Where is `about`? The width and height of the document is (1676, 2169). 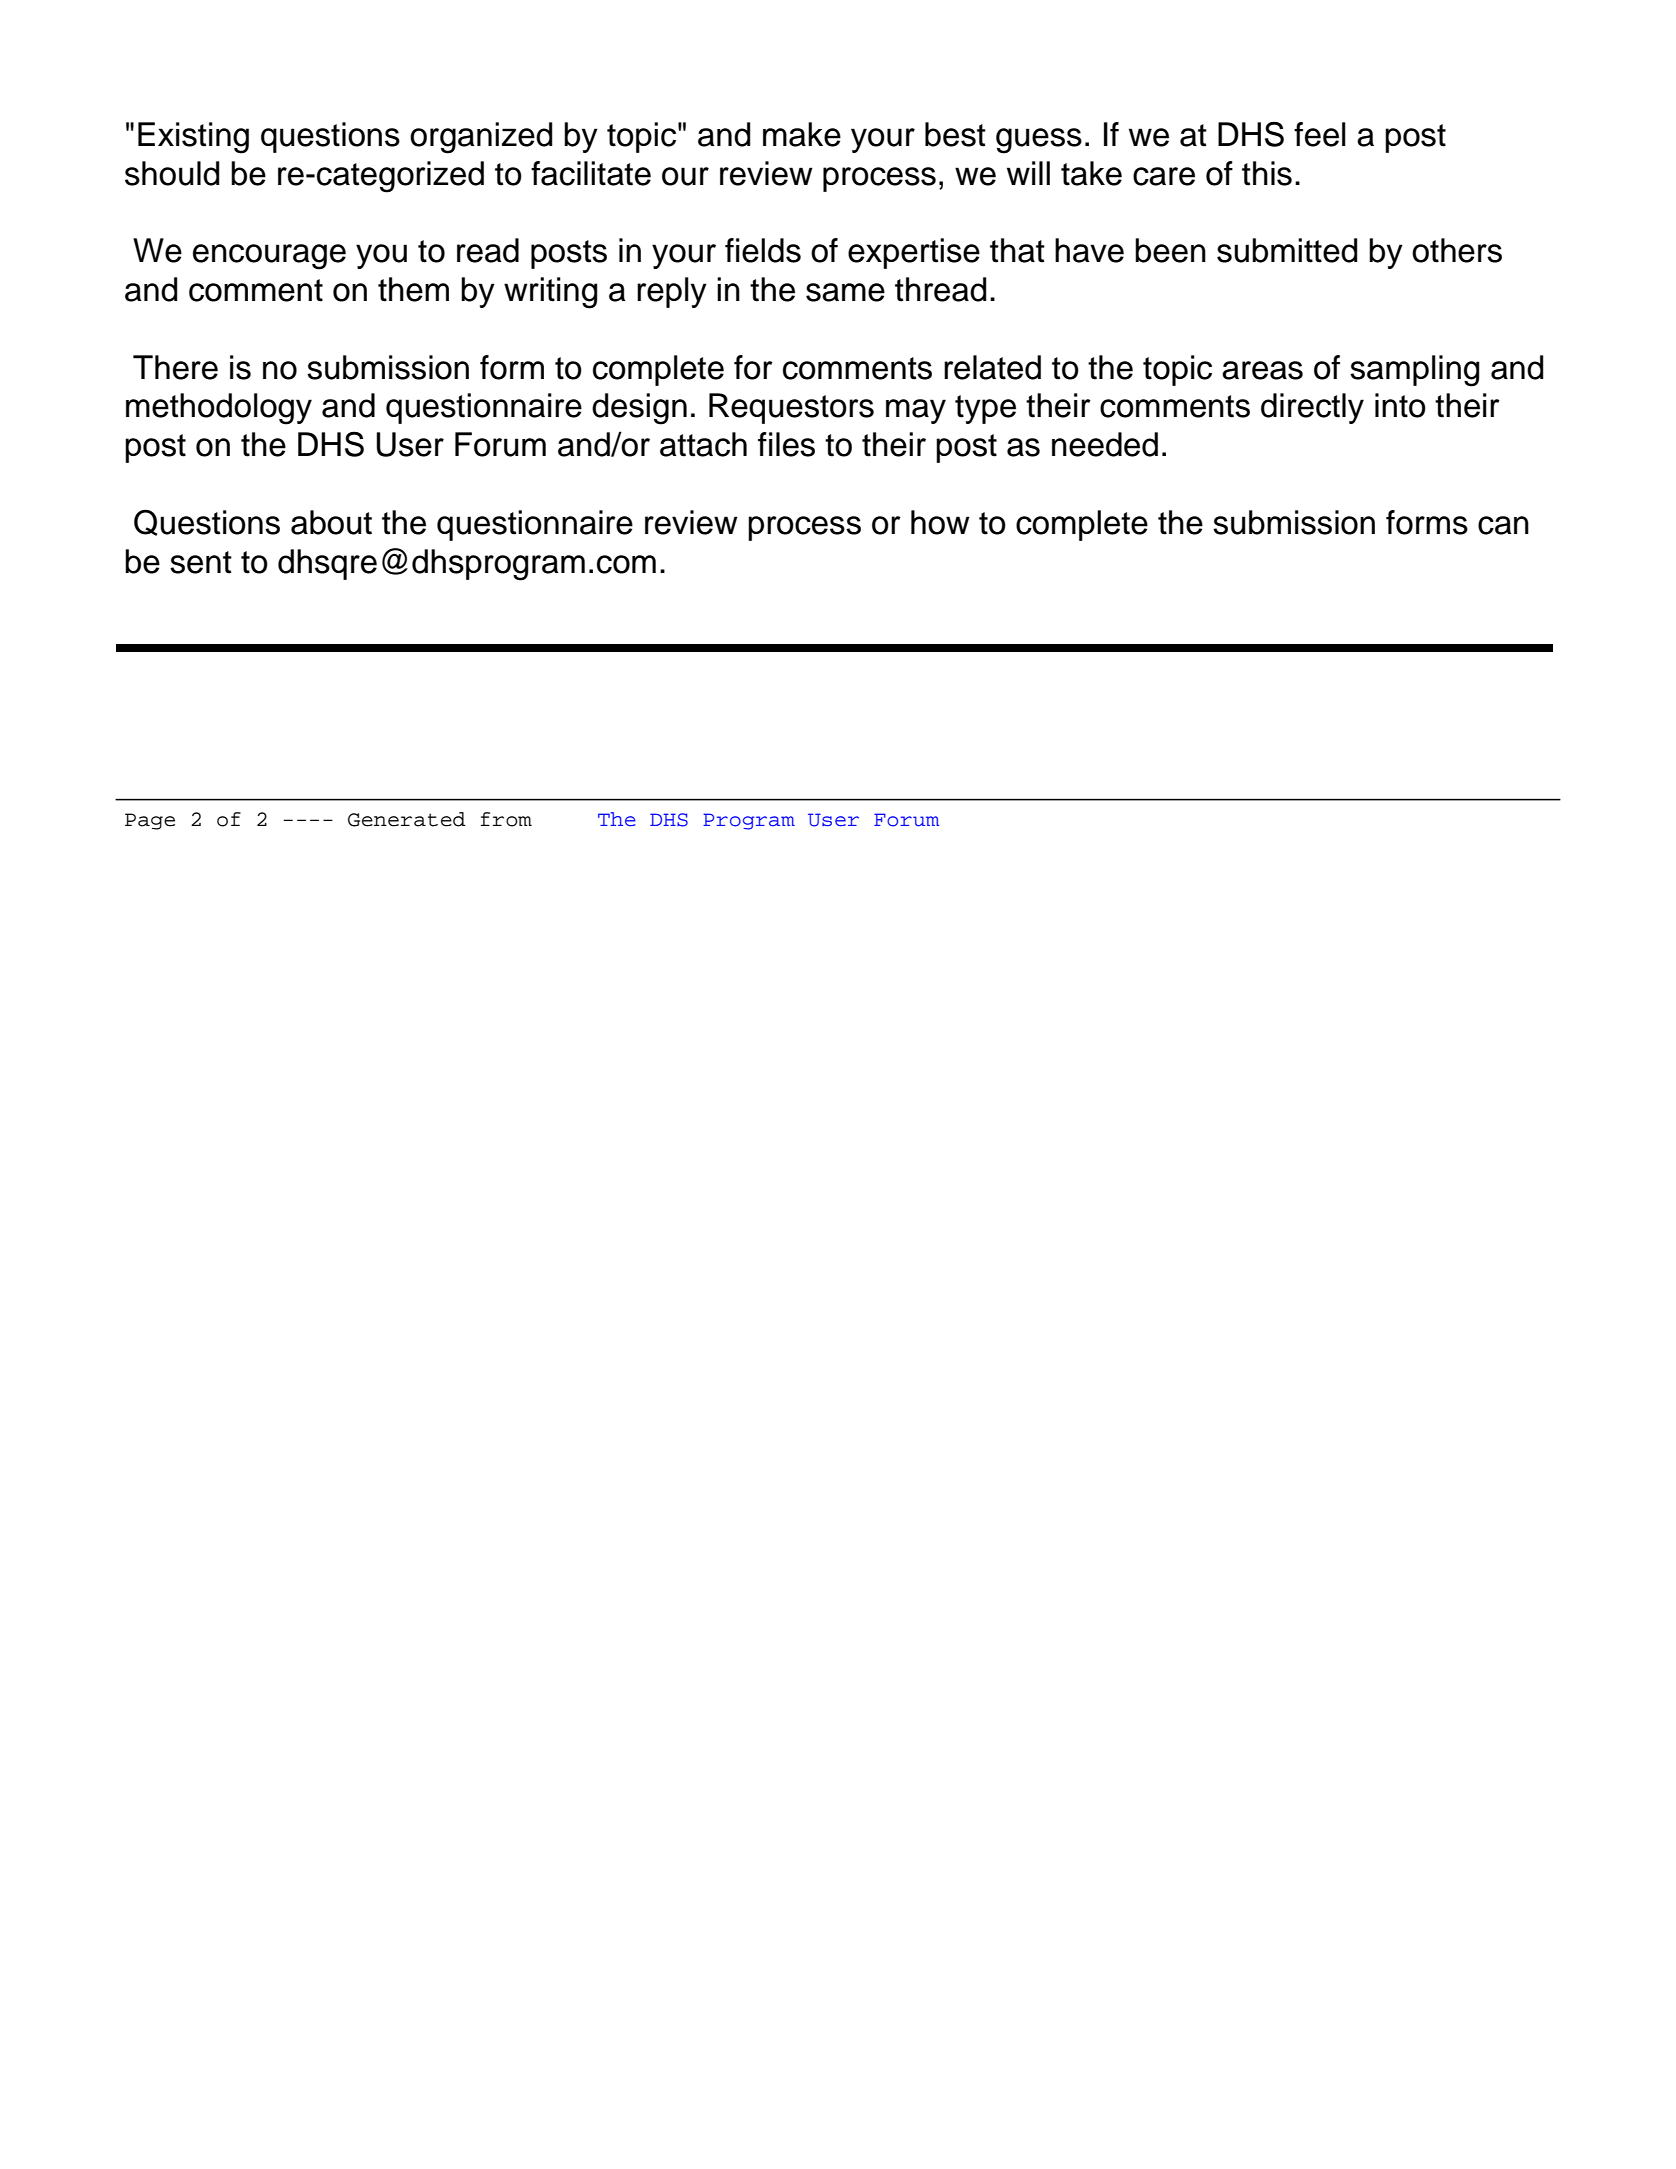
about is located at coordinates (331, 522).
